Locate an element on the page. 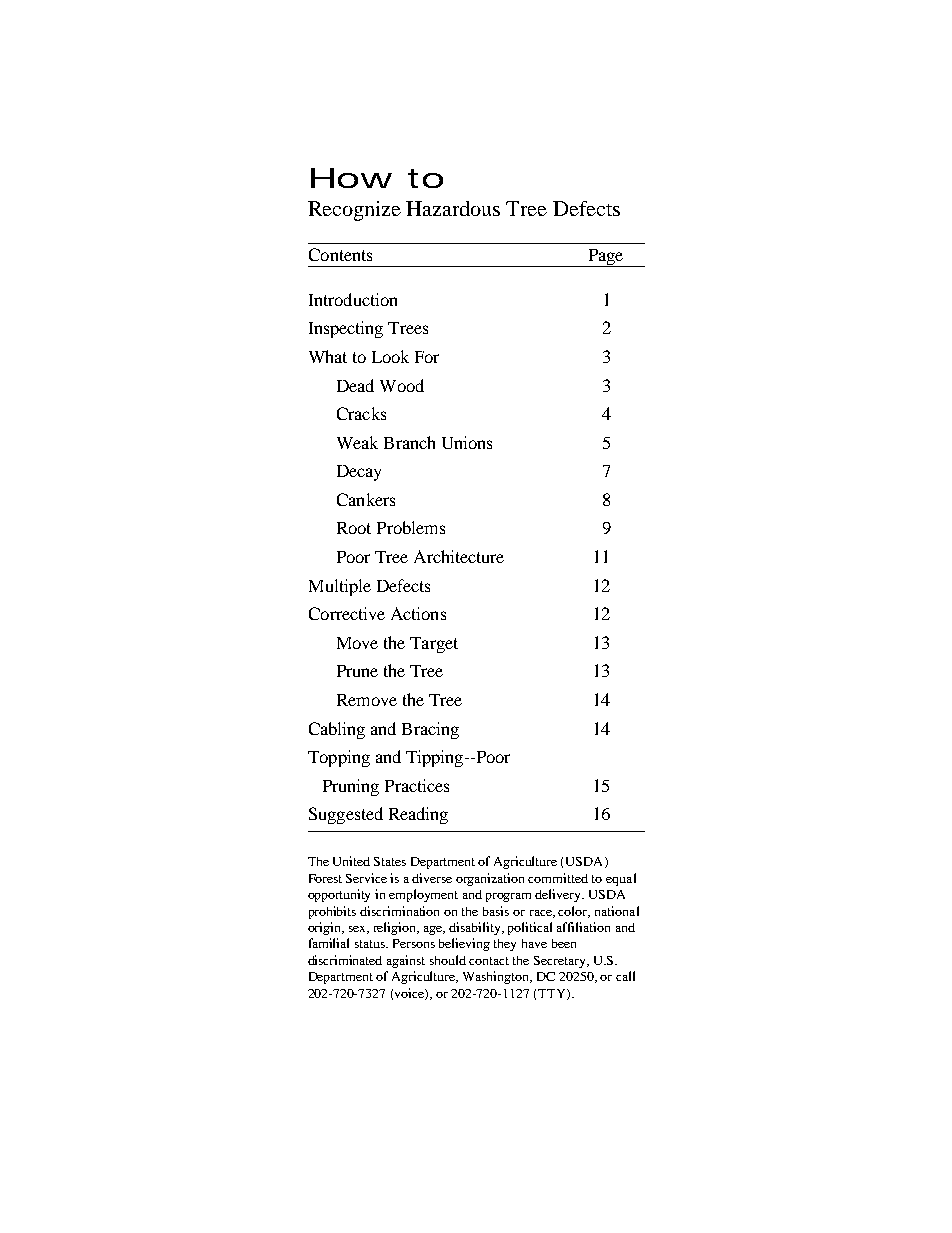 This image has width=952, height=1233. committed is located at coordinates (558, 878).
